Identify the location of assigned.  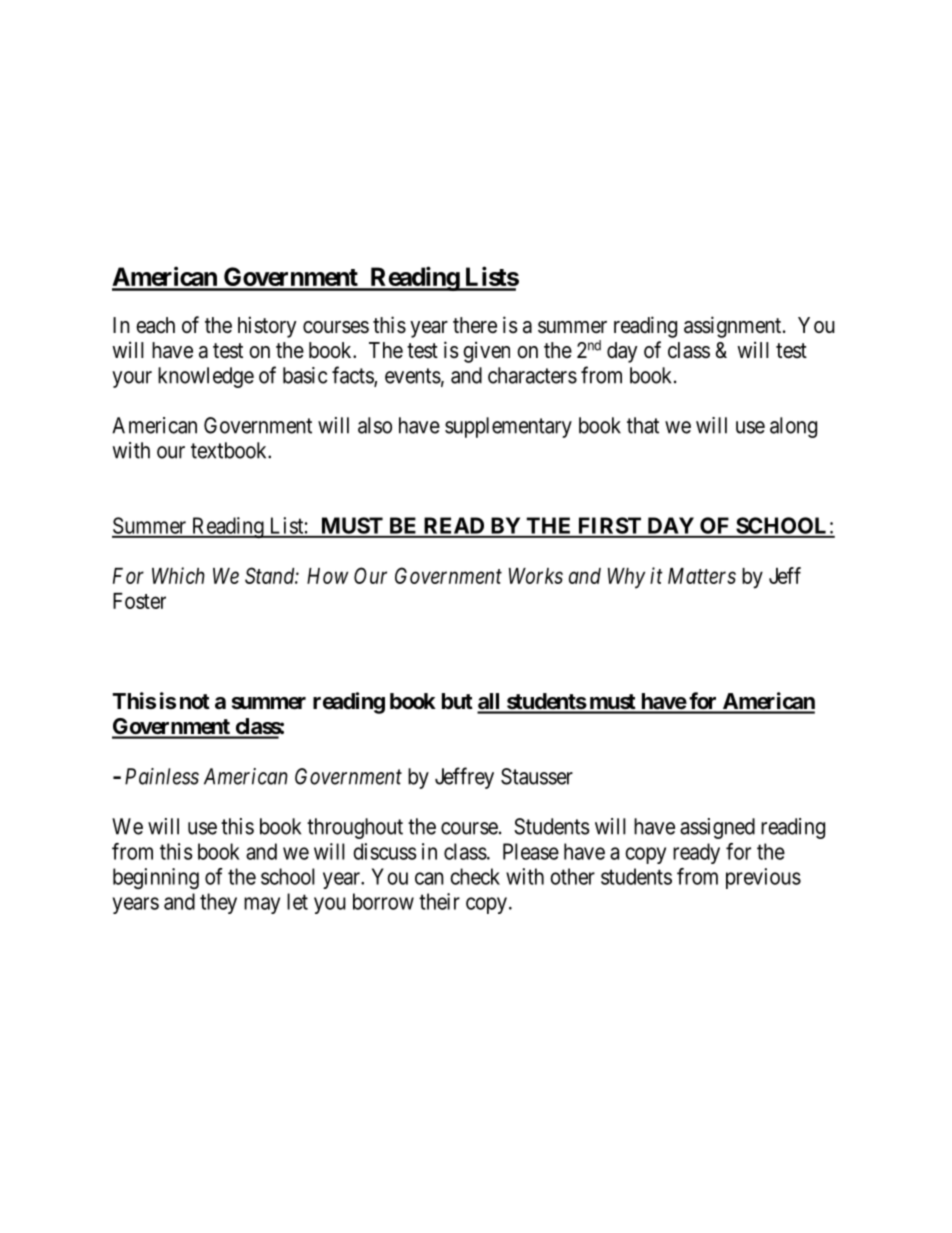
(717, 828).
